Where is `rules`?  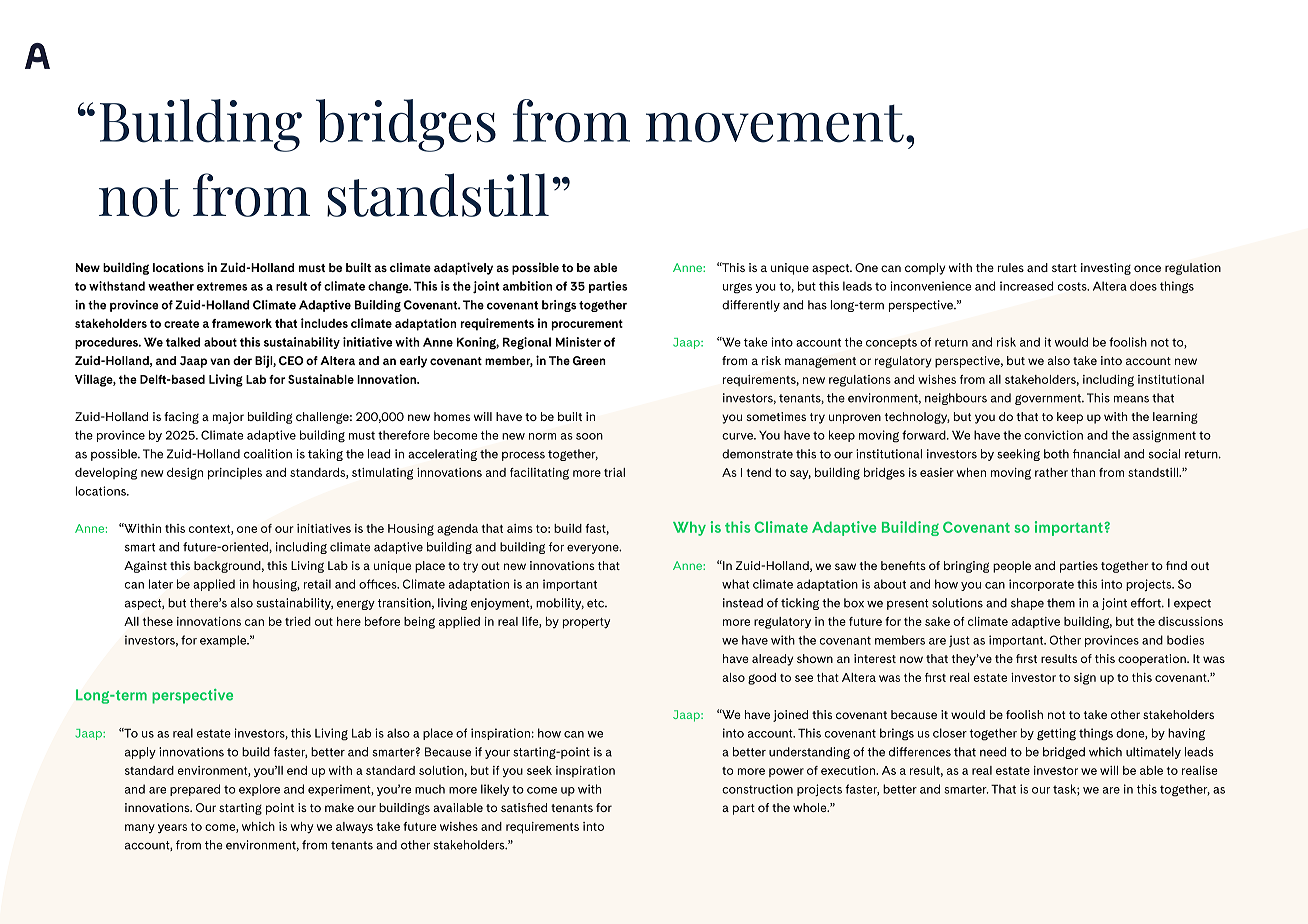 rules is located at coordinates (1011, 267).
